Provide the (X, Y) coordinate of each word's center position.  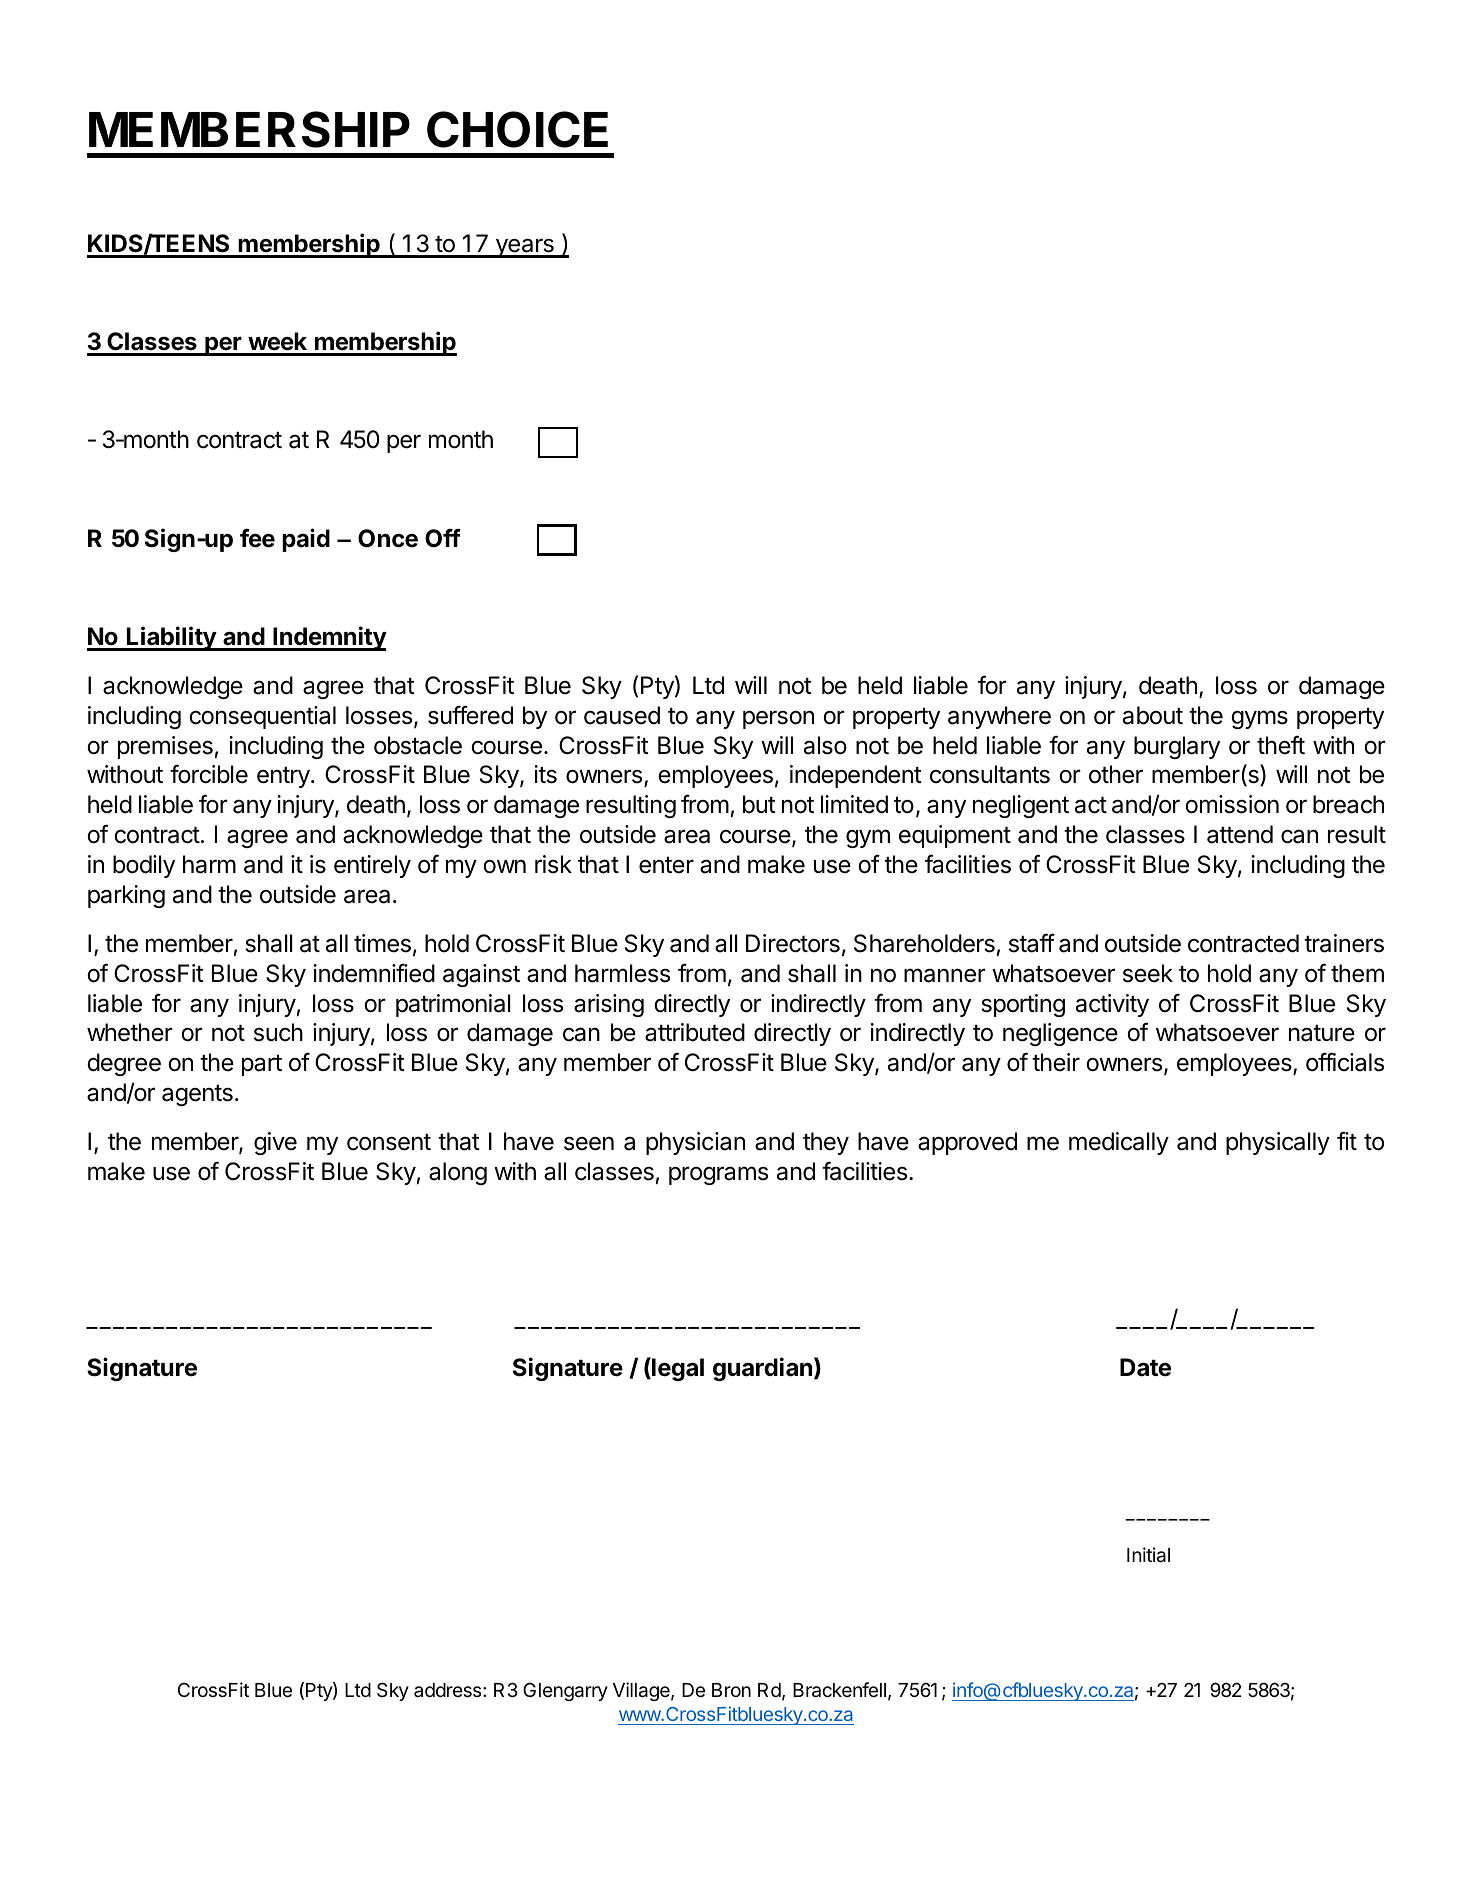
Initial (1148, 1555)
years (524, 248)
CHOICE (517, 129)
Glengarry (565, 1691)
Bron (731, 1690)
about (1153, 715)
